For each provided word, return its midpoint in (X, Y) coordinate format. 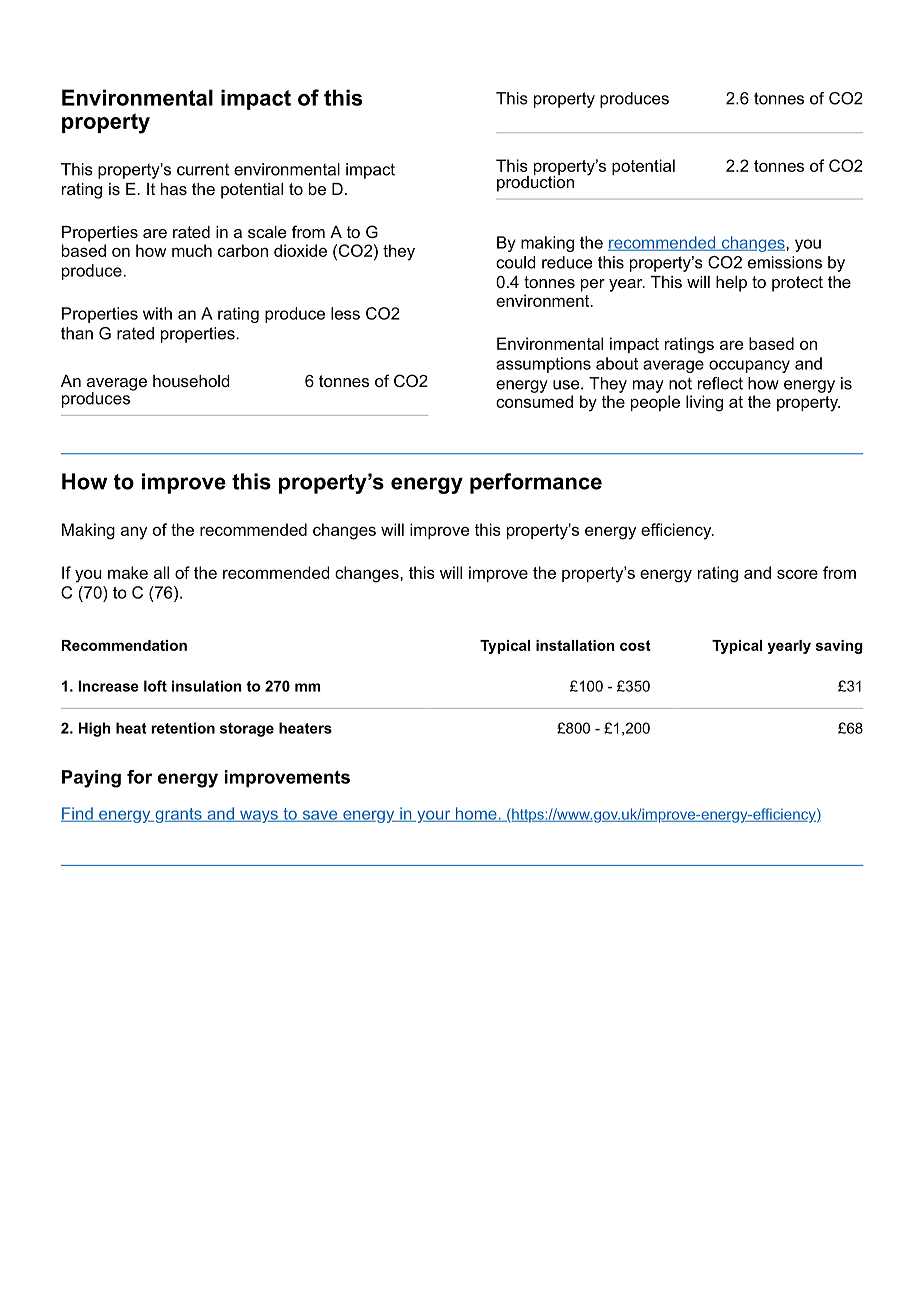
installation (575, 645)
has (174, 189)
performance (536, 483)
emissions (785, 262)
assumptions (543, 365)
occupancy (749, 366)
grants (178, 815)
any (134, 533)
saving (839, 647)
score (797, 574)
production (535, 182)
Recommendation (124, 645)
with (157, 313)
